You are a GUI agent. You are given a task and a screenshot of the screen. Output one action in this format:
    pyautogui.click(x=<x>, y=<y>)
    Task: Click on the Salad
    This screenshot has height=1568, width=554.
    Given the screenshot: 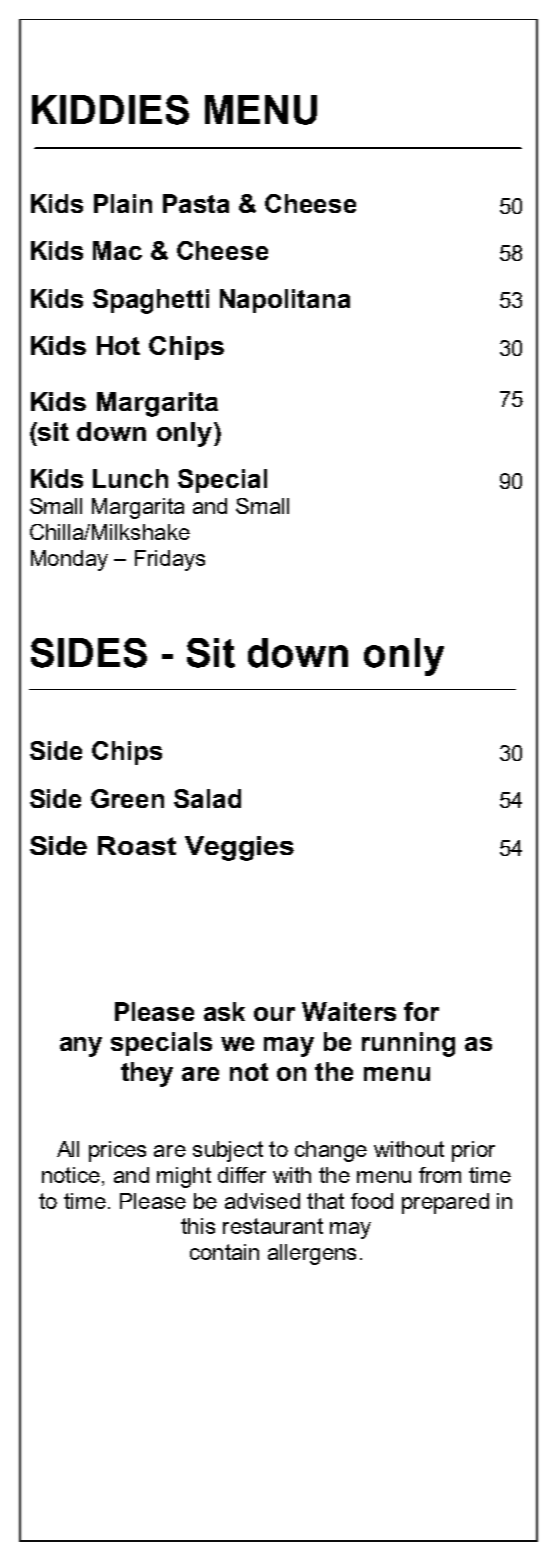 What is the action you would take?
    pyautogui.click(x=207, y=798)
